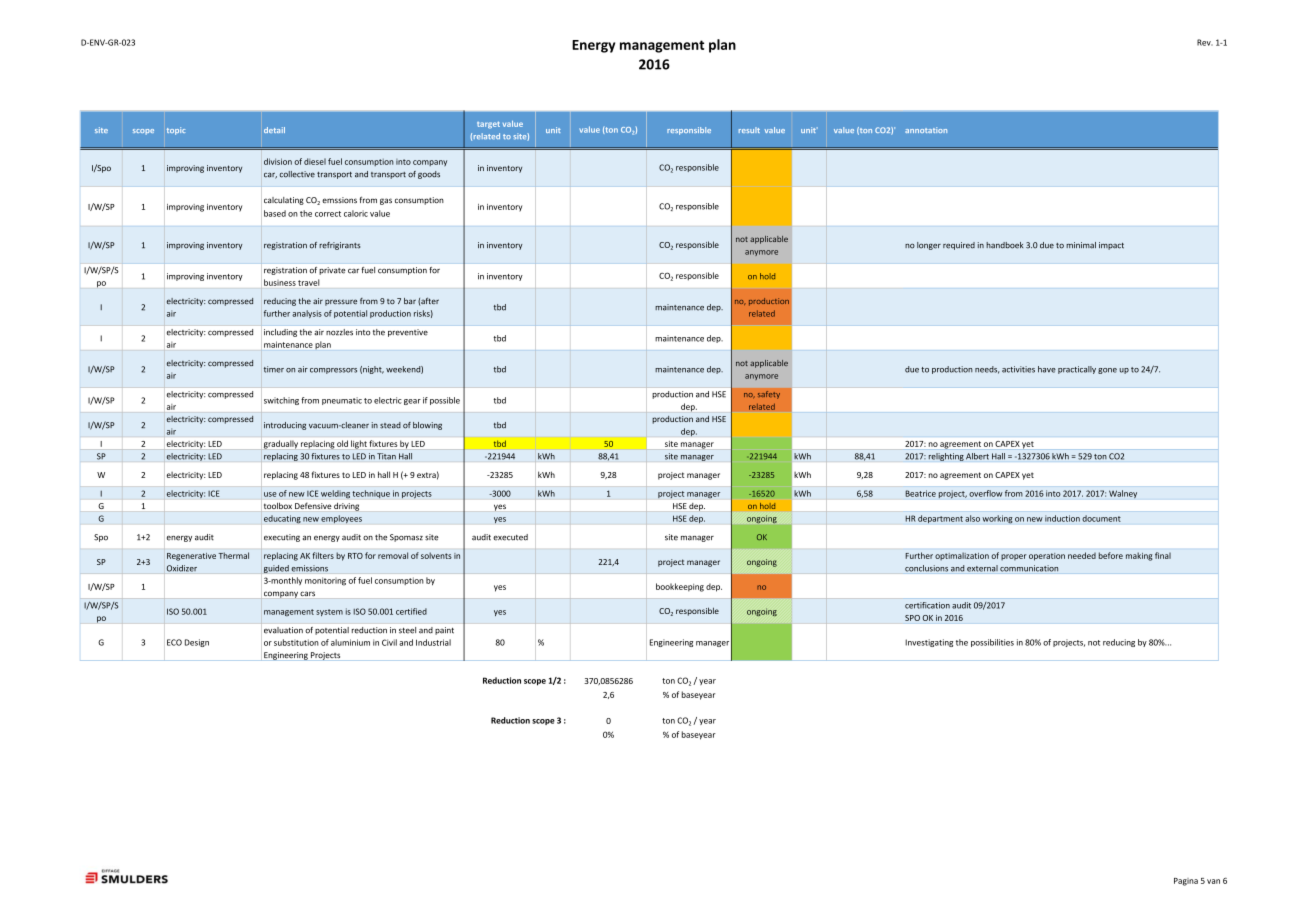  What do you see at coordinates (313, 506) in the screenshot?
I see `Defensive` at bounding box center [313, 506].
